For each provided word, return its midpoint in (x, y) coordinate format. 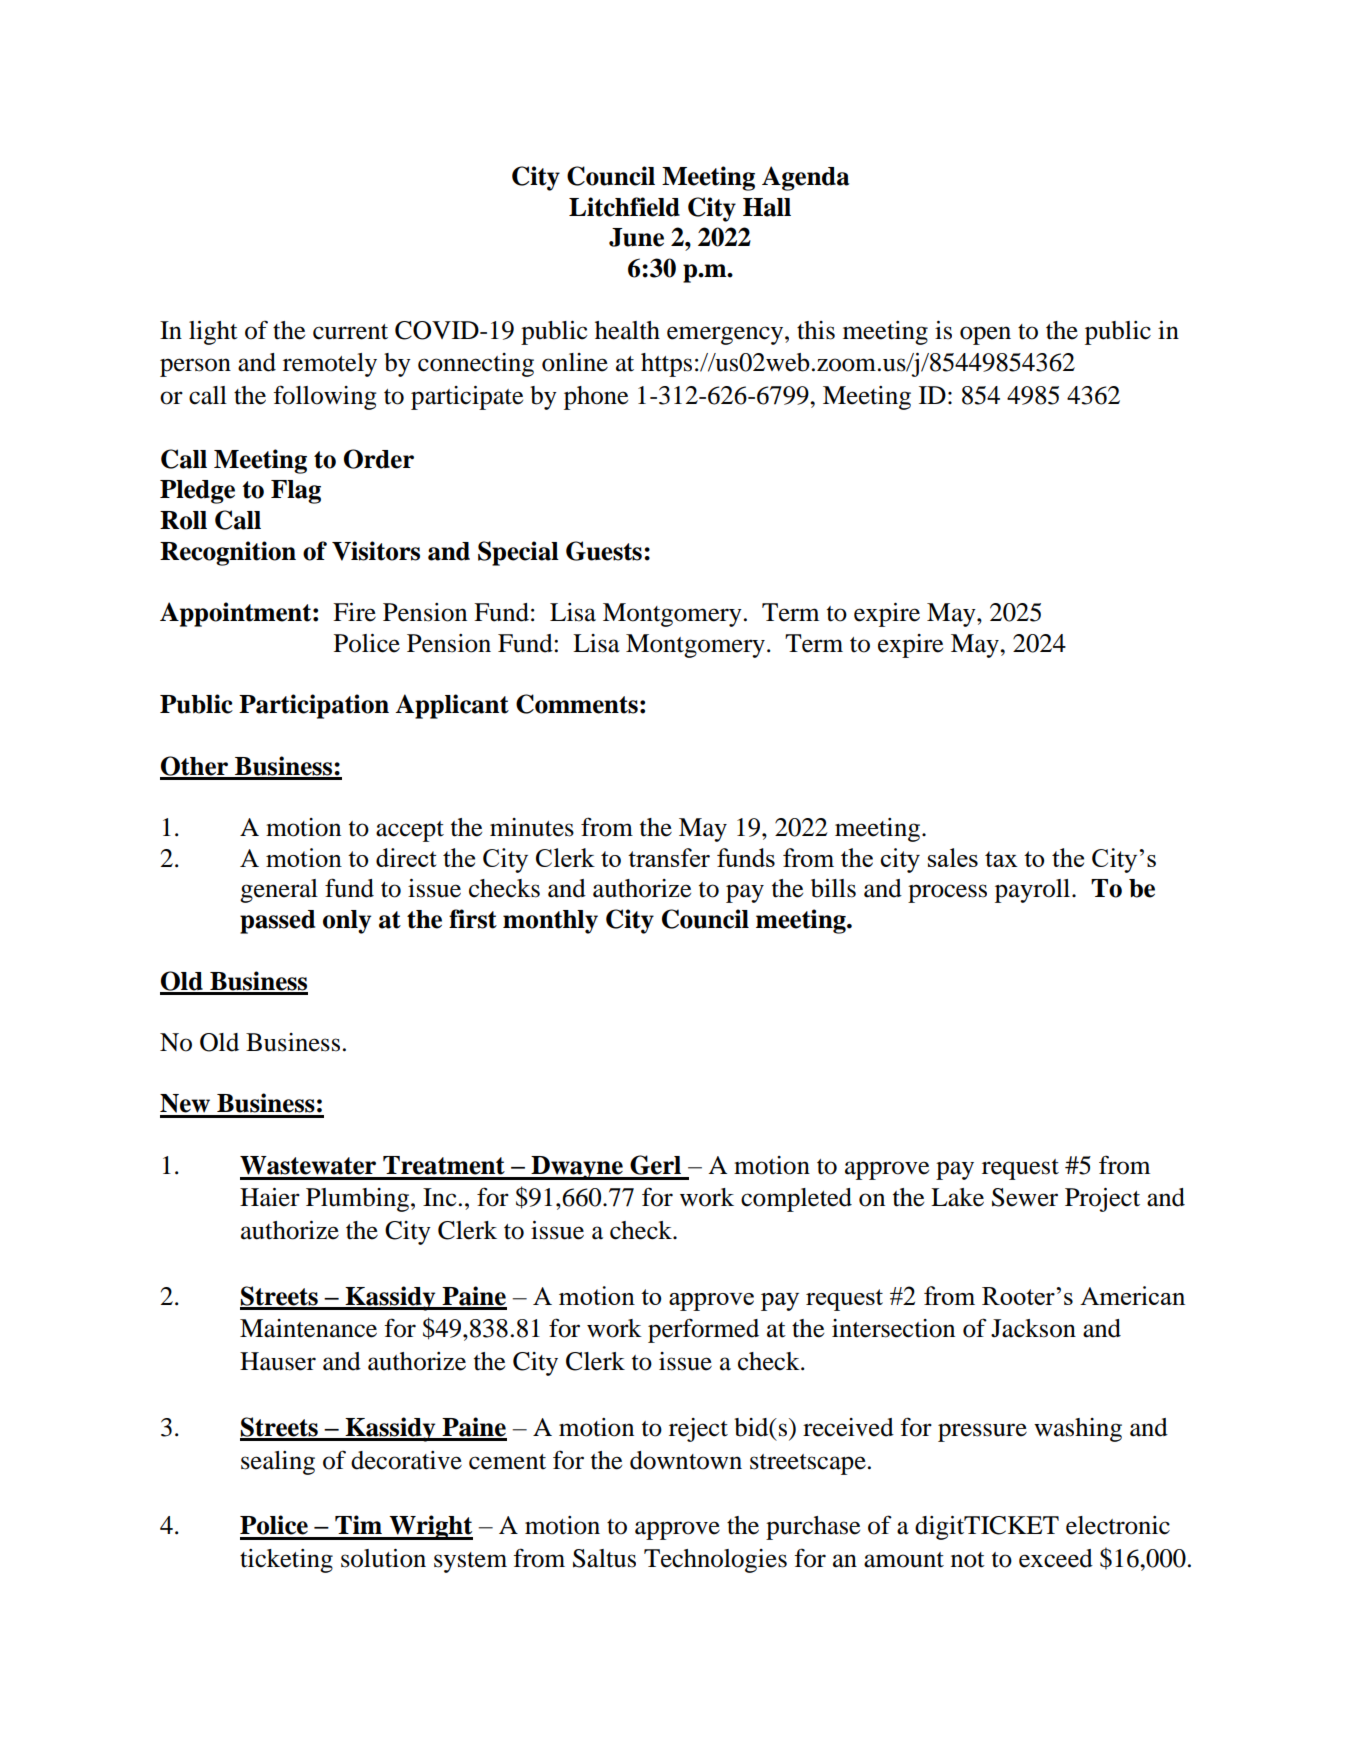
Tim (358, 1524)
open (985, 335)
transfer (669, 857)
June (636, 237)
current (350, 332)
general (279, 891)
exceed (1056, 1558)
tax (1001, 859)
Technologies (715, 1561)
